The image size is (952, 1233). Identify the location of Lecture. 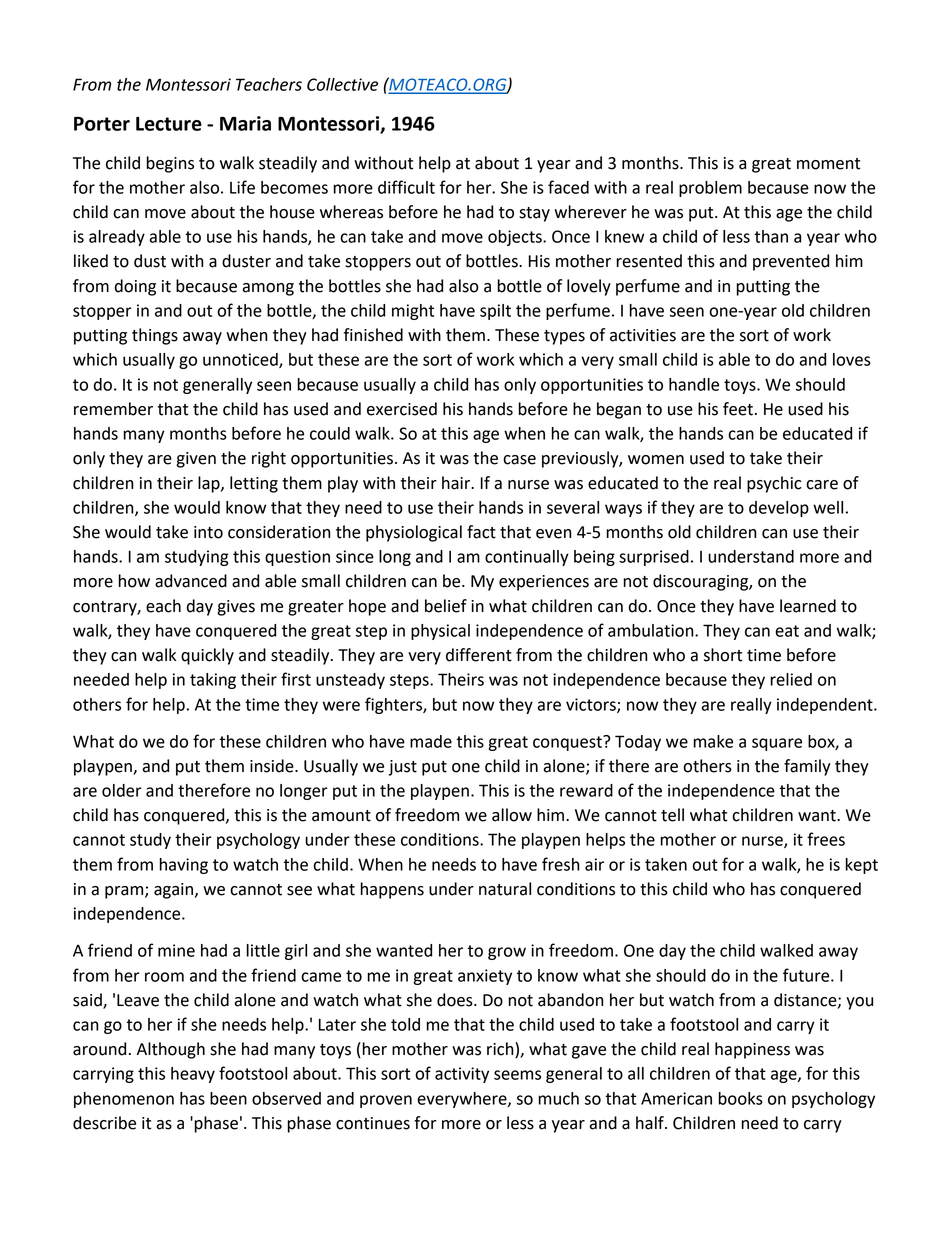
(169, 124).
